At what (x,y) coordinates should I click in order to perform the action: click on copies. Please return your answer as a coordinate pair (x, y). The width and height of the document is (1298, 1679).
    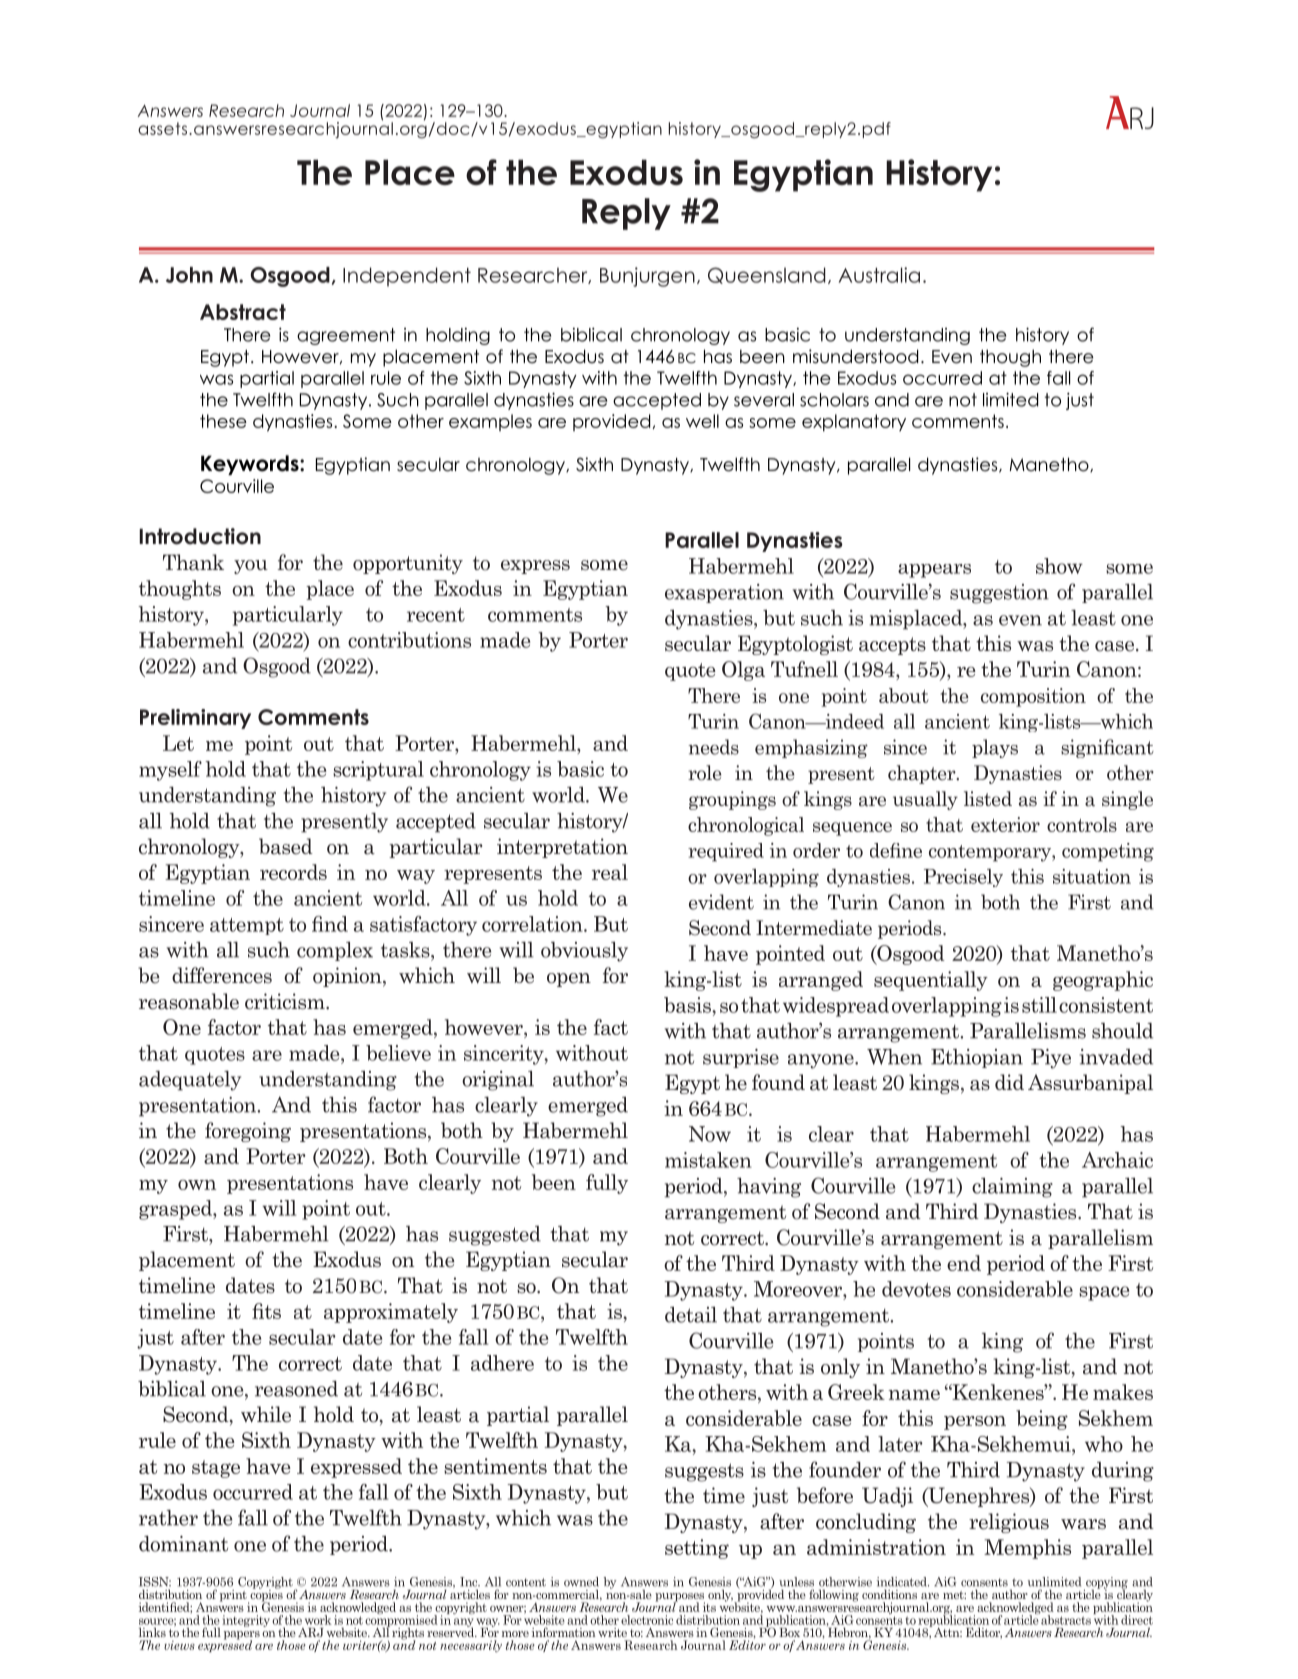
    Looking at the image, I should click on (265, 1595).
